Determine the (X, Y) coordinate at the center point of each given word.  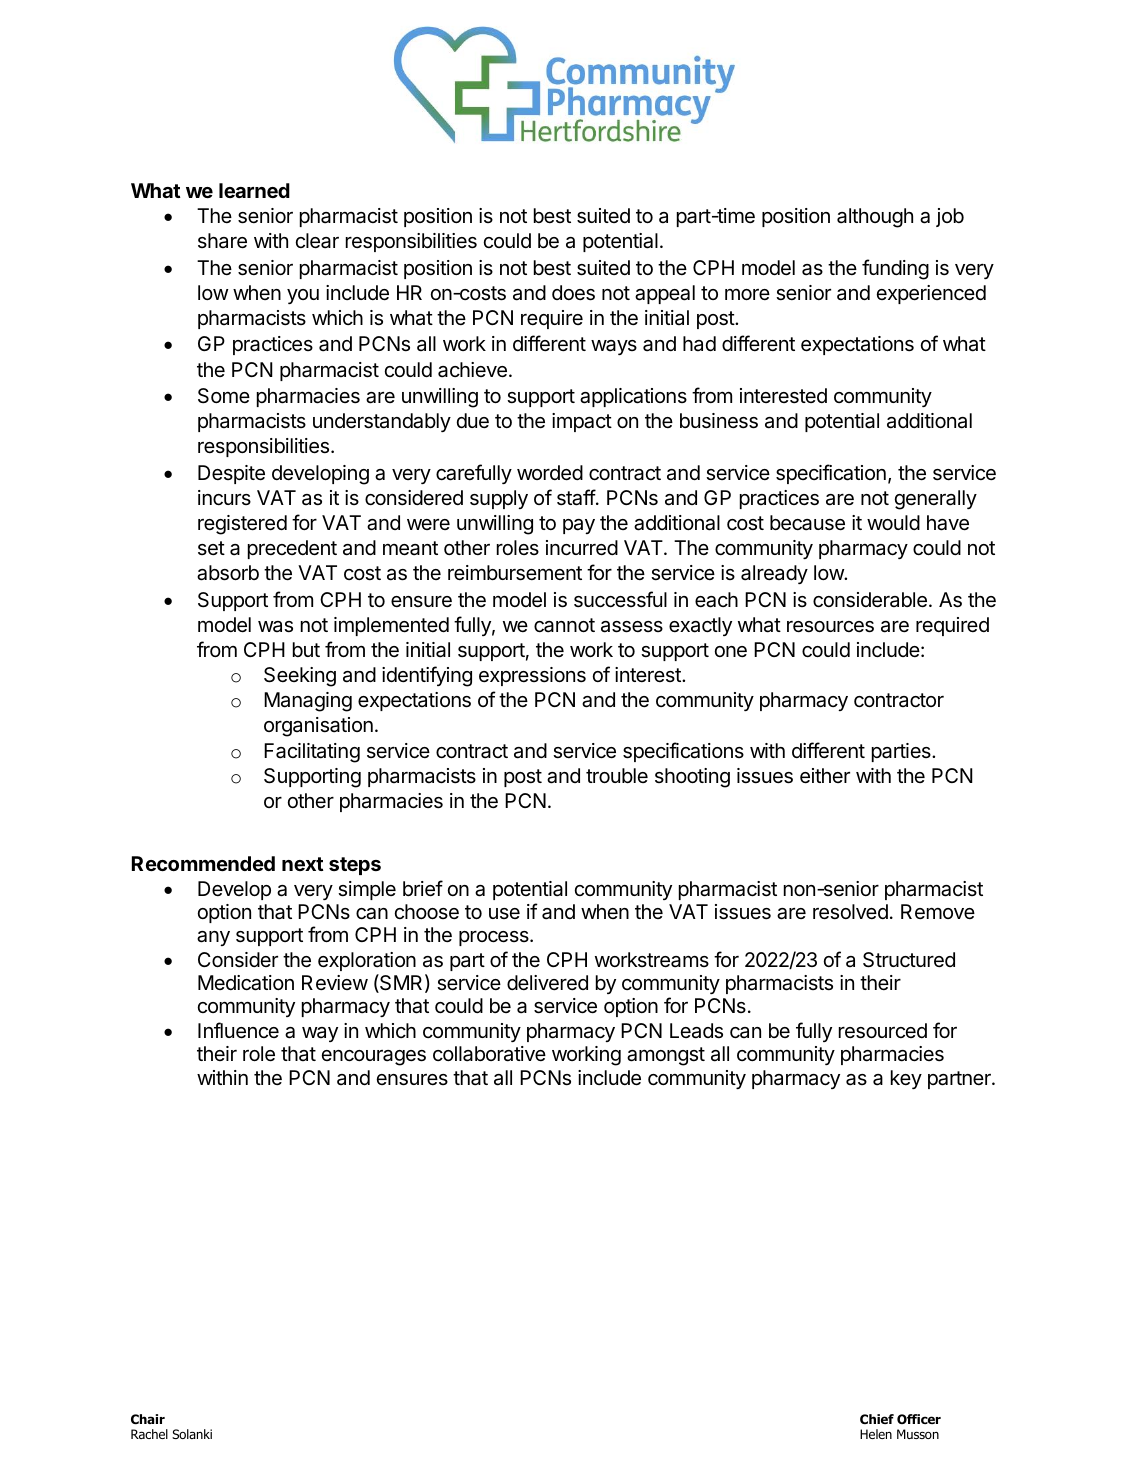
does (573, 293)
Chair (148, 1419)
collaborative (489, 1054)
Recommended (203, 863)
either (825, 776)
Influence (238, 1030)
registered (242, 525)
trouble (617, 775)
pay (579, 526)
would (893, 522)
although (875, 218)
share (222, 241)
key (906, 1079)
